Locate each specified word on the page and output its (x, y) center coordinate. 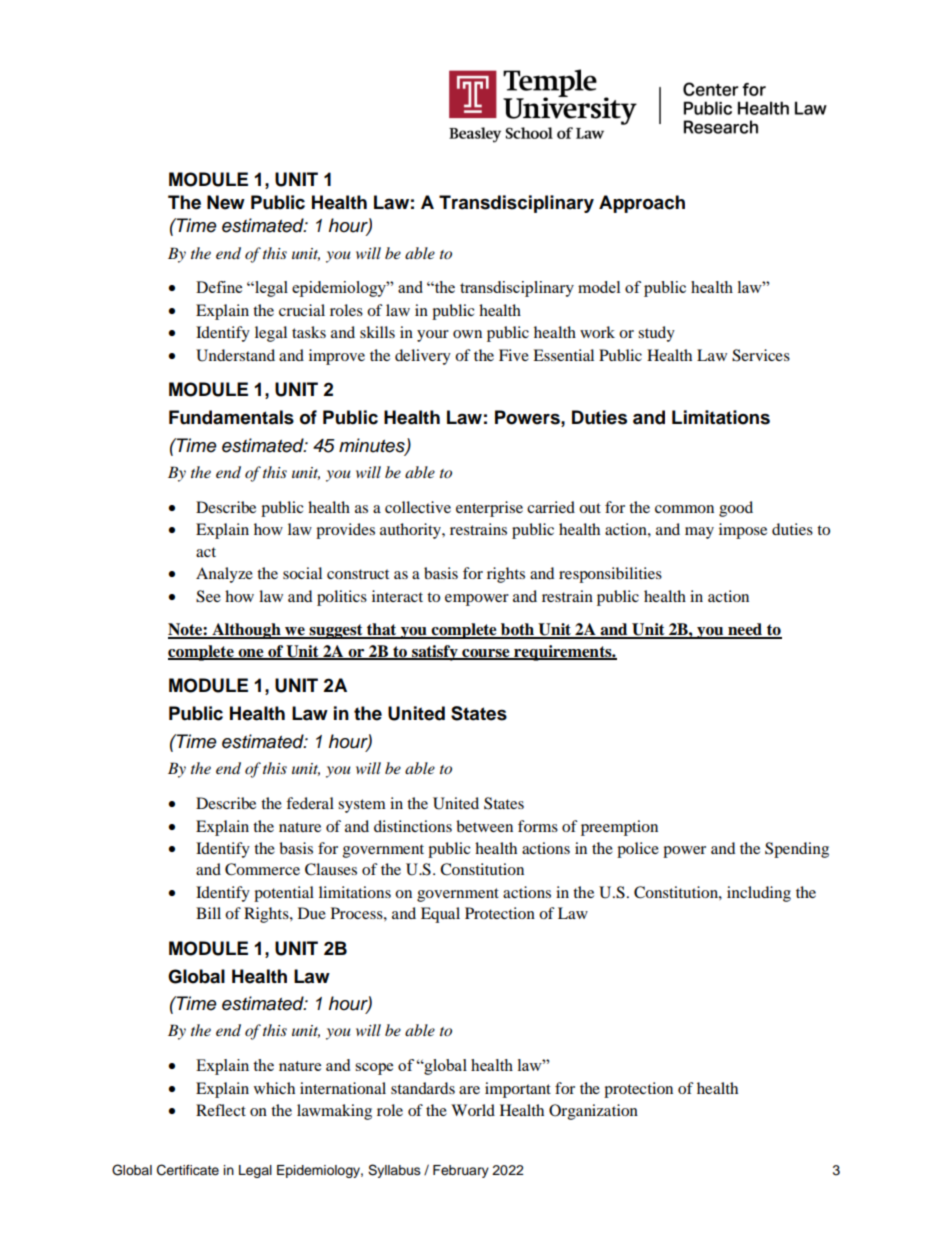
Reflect (221, 1110)
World (473, 1110)
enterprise (489, 509)
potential (284, 894)
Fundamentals (231, 417)
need (745, 630)
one (251, 654)
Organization (593, 1112)
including (759, 894)
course (486, 654)
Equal (440, 915)
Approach (642, 204)
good (736, 509)
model (599, 287)
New (226, 202)
